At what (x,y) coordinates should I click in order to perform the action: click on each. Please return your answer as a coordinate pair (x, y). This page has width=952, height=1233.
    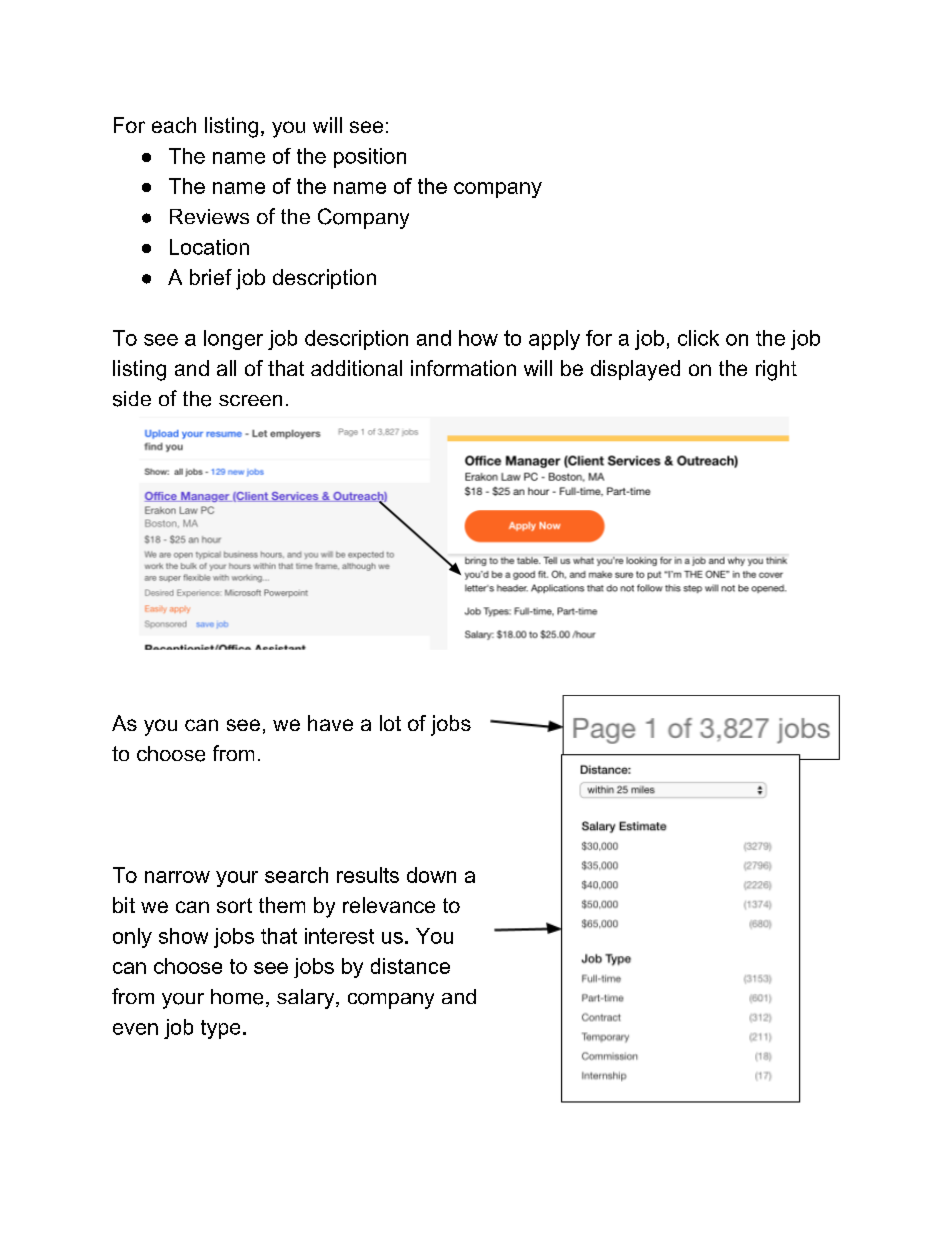
    Looking at the image, I should click on (174, 125).
